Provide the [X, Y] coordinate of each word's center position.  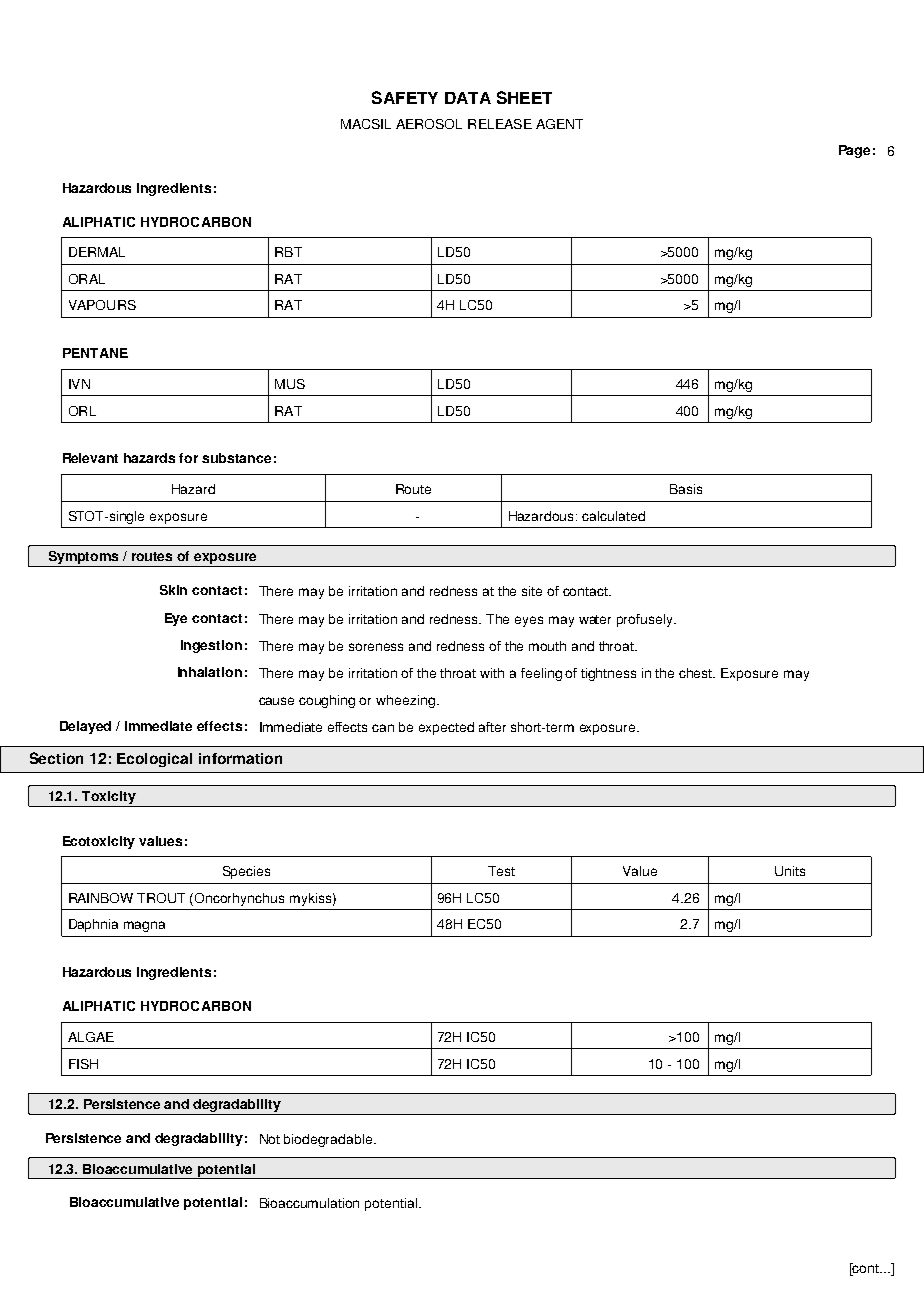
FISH [83, 1064]
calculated [613, 516]
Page [854, 151]
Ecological [154, 760]
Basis [686, 489]
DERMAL [97, 252]
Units [790, 871]
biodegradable [329, 1140]
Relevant [90, 458]
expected [446, 728]
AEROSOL [429, 124]
